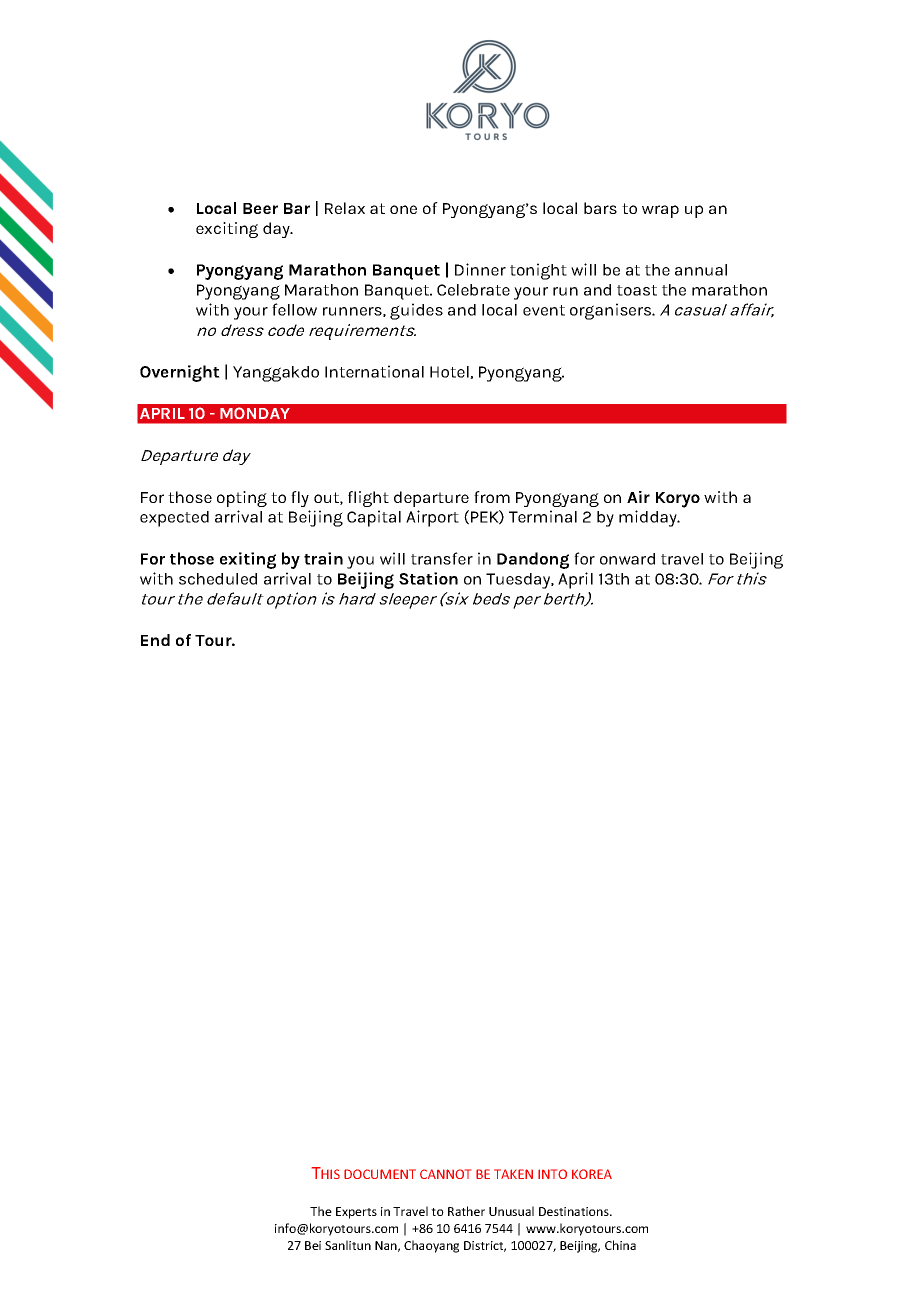 This screenshot has height=1309, width=924. What do you see at coordinates (356, 1213) in the screenshot?
I see `Experts` at bounding box center [356, 1213].
